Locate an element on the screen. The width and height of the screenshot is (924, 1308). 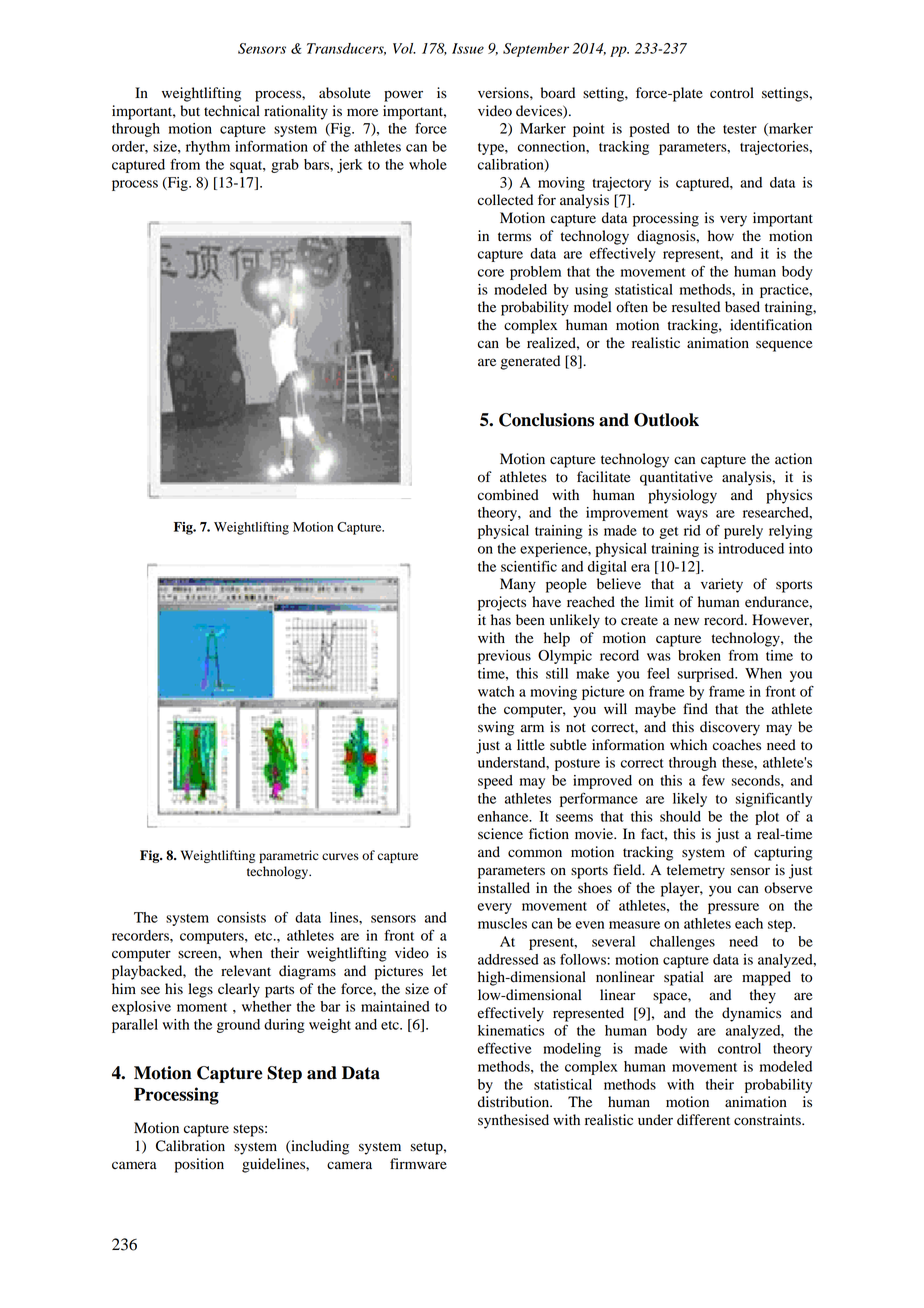
variety is located at coordinates (722, 585).
